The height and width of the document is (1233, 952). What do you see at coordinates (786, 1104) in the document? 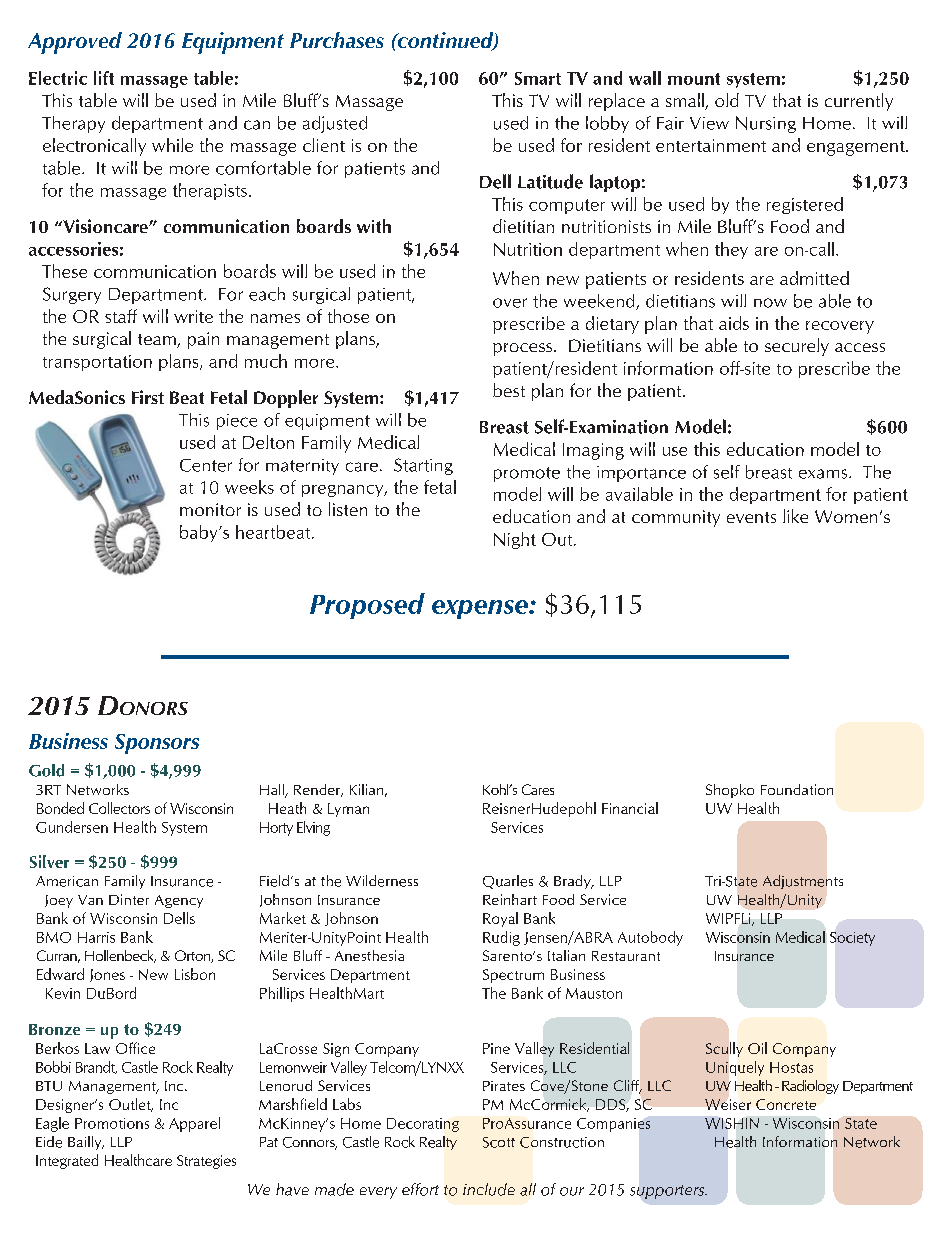
I see `Concrete` at bounding box center [786, 1104].
